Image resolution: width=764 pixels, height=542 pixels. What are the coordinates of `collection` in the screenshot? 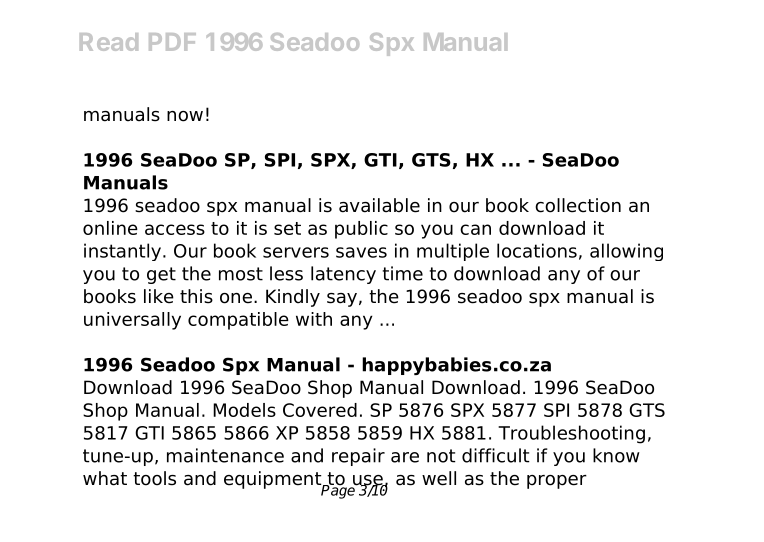 It's located at (578, 205).
